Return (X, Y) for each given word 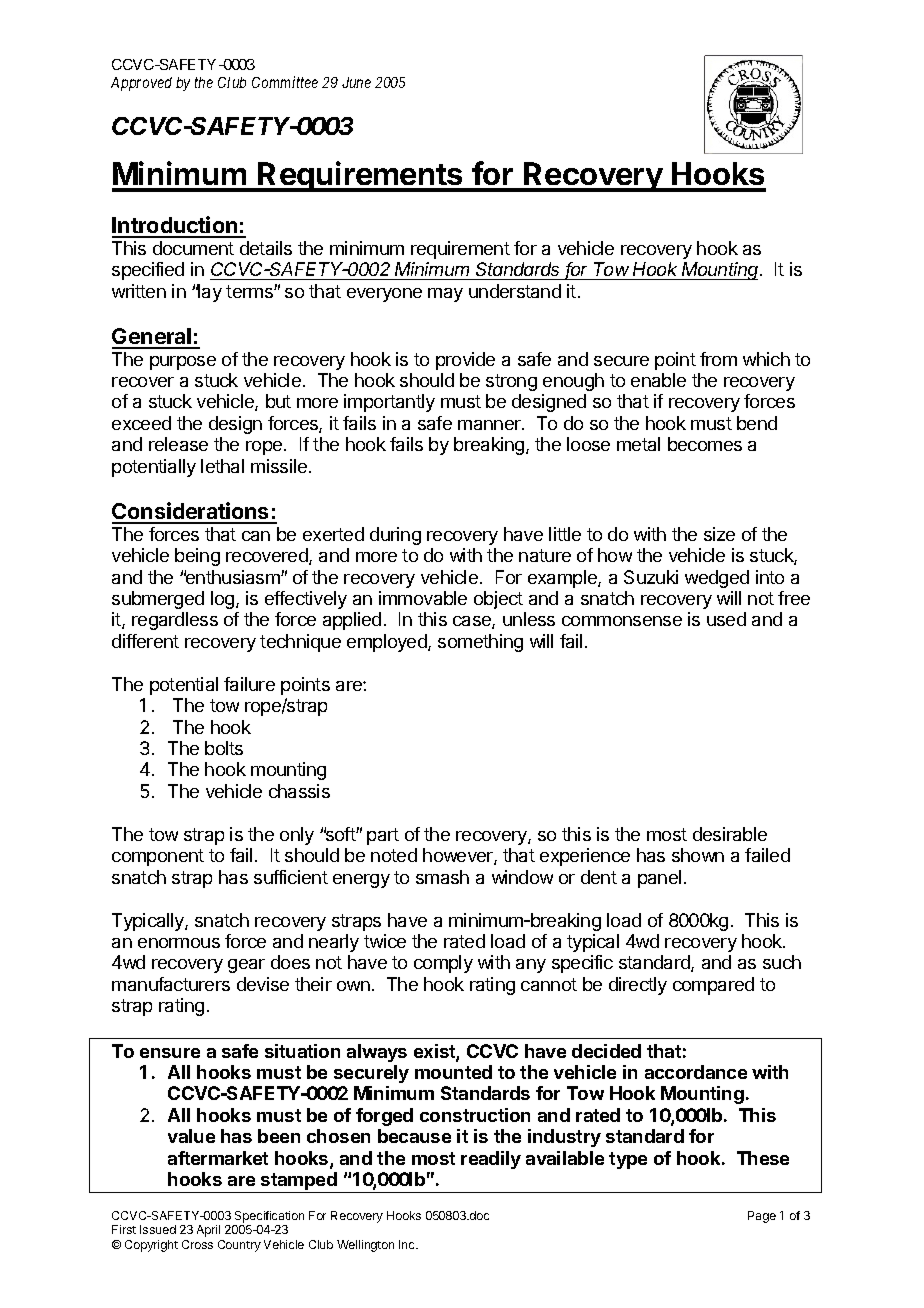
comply (443, 964)
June (356, 82)
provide (465, 361)
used (726, 619)
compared (713, 986)
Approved (141, 84)
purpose (183, 363)
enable (658, 380)
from (718, 359)
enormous (179, 943)
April (208, 1231)
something (480, 643)
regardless (175, 621)
